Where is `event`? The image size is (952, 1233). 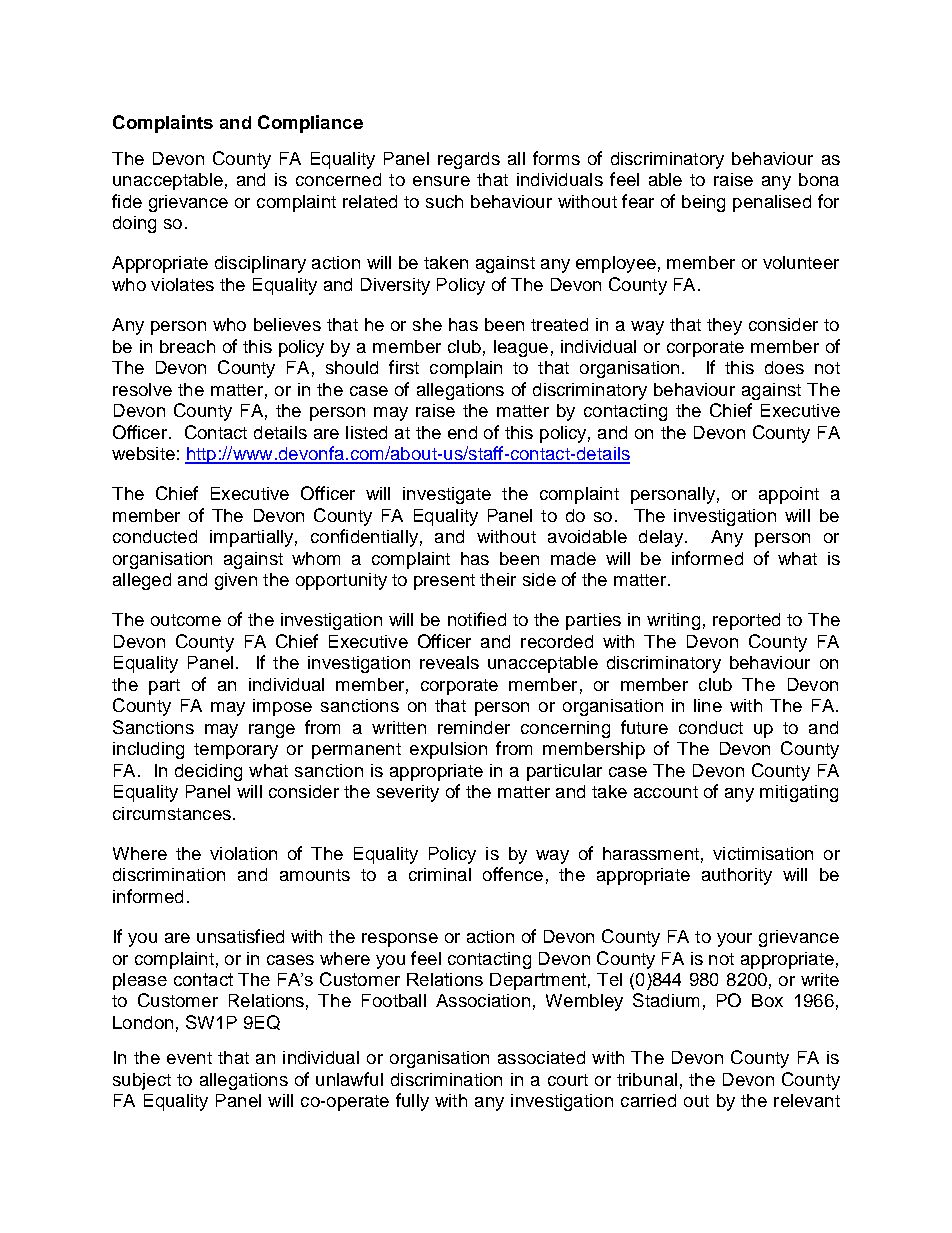 event is located at coordinates (189, 1058).
